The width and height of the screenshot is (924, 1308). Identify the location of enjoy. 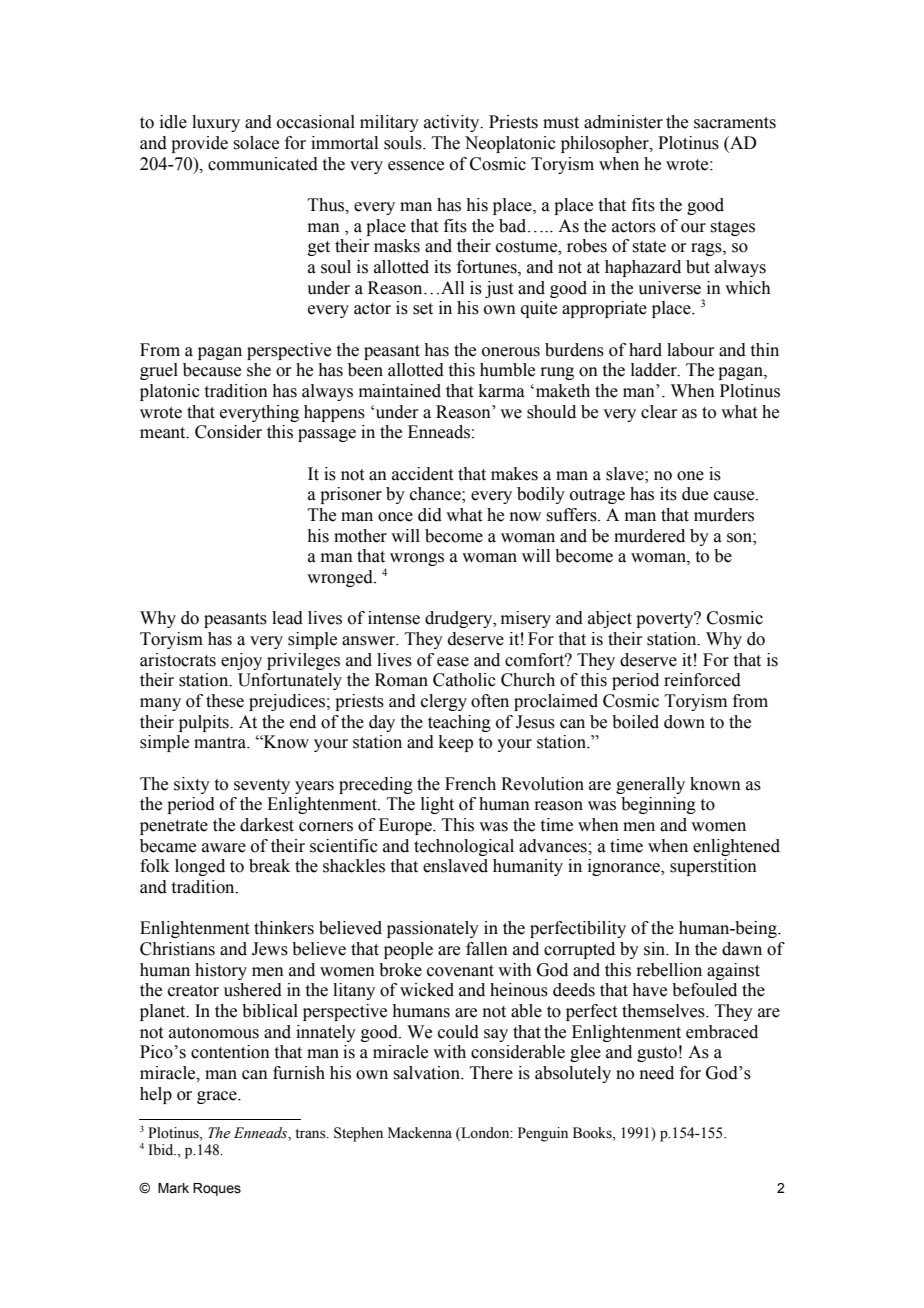
(241, 661).
